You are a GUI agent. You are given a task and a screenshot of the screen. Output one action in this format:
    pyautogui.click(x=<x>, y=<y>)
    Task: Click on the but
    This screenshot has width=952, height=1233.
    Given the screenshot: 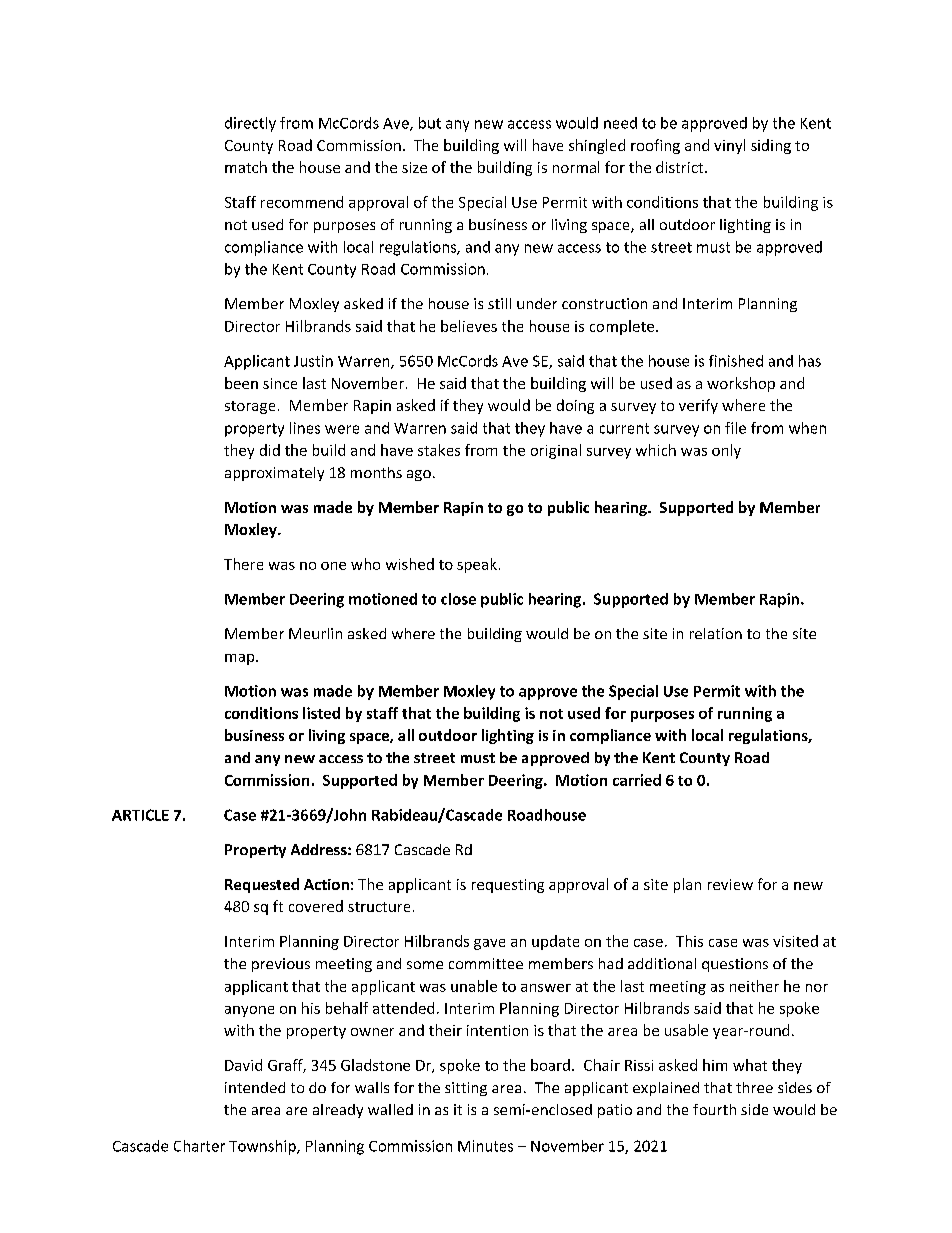 What is the action you would take?
    pyautogui.click(x=430, y=123)
